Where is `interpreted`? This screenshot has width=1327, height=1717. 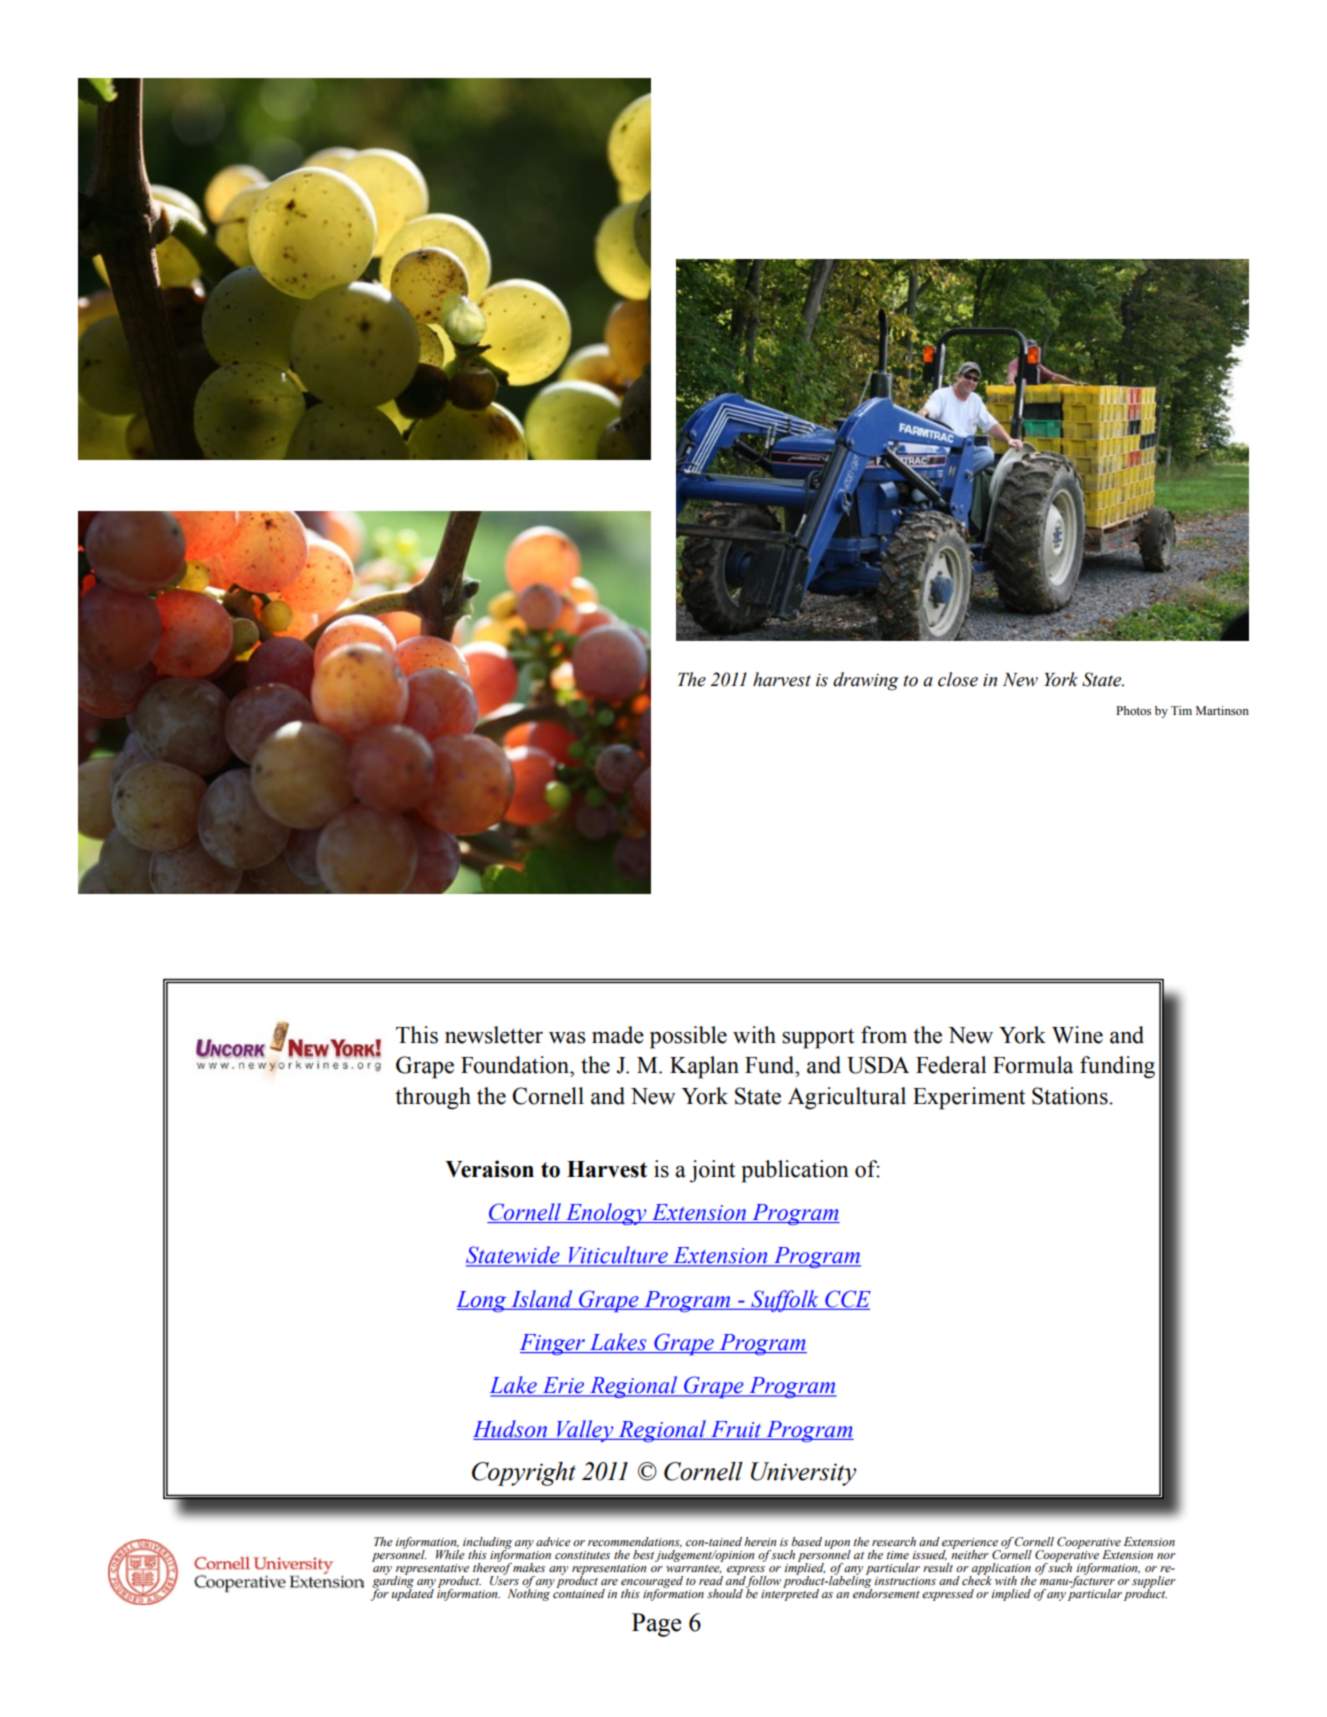 interpreted is located at coordinates (790, 1594).
